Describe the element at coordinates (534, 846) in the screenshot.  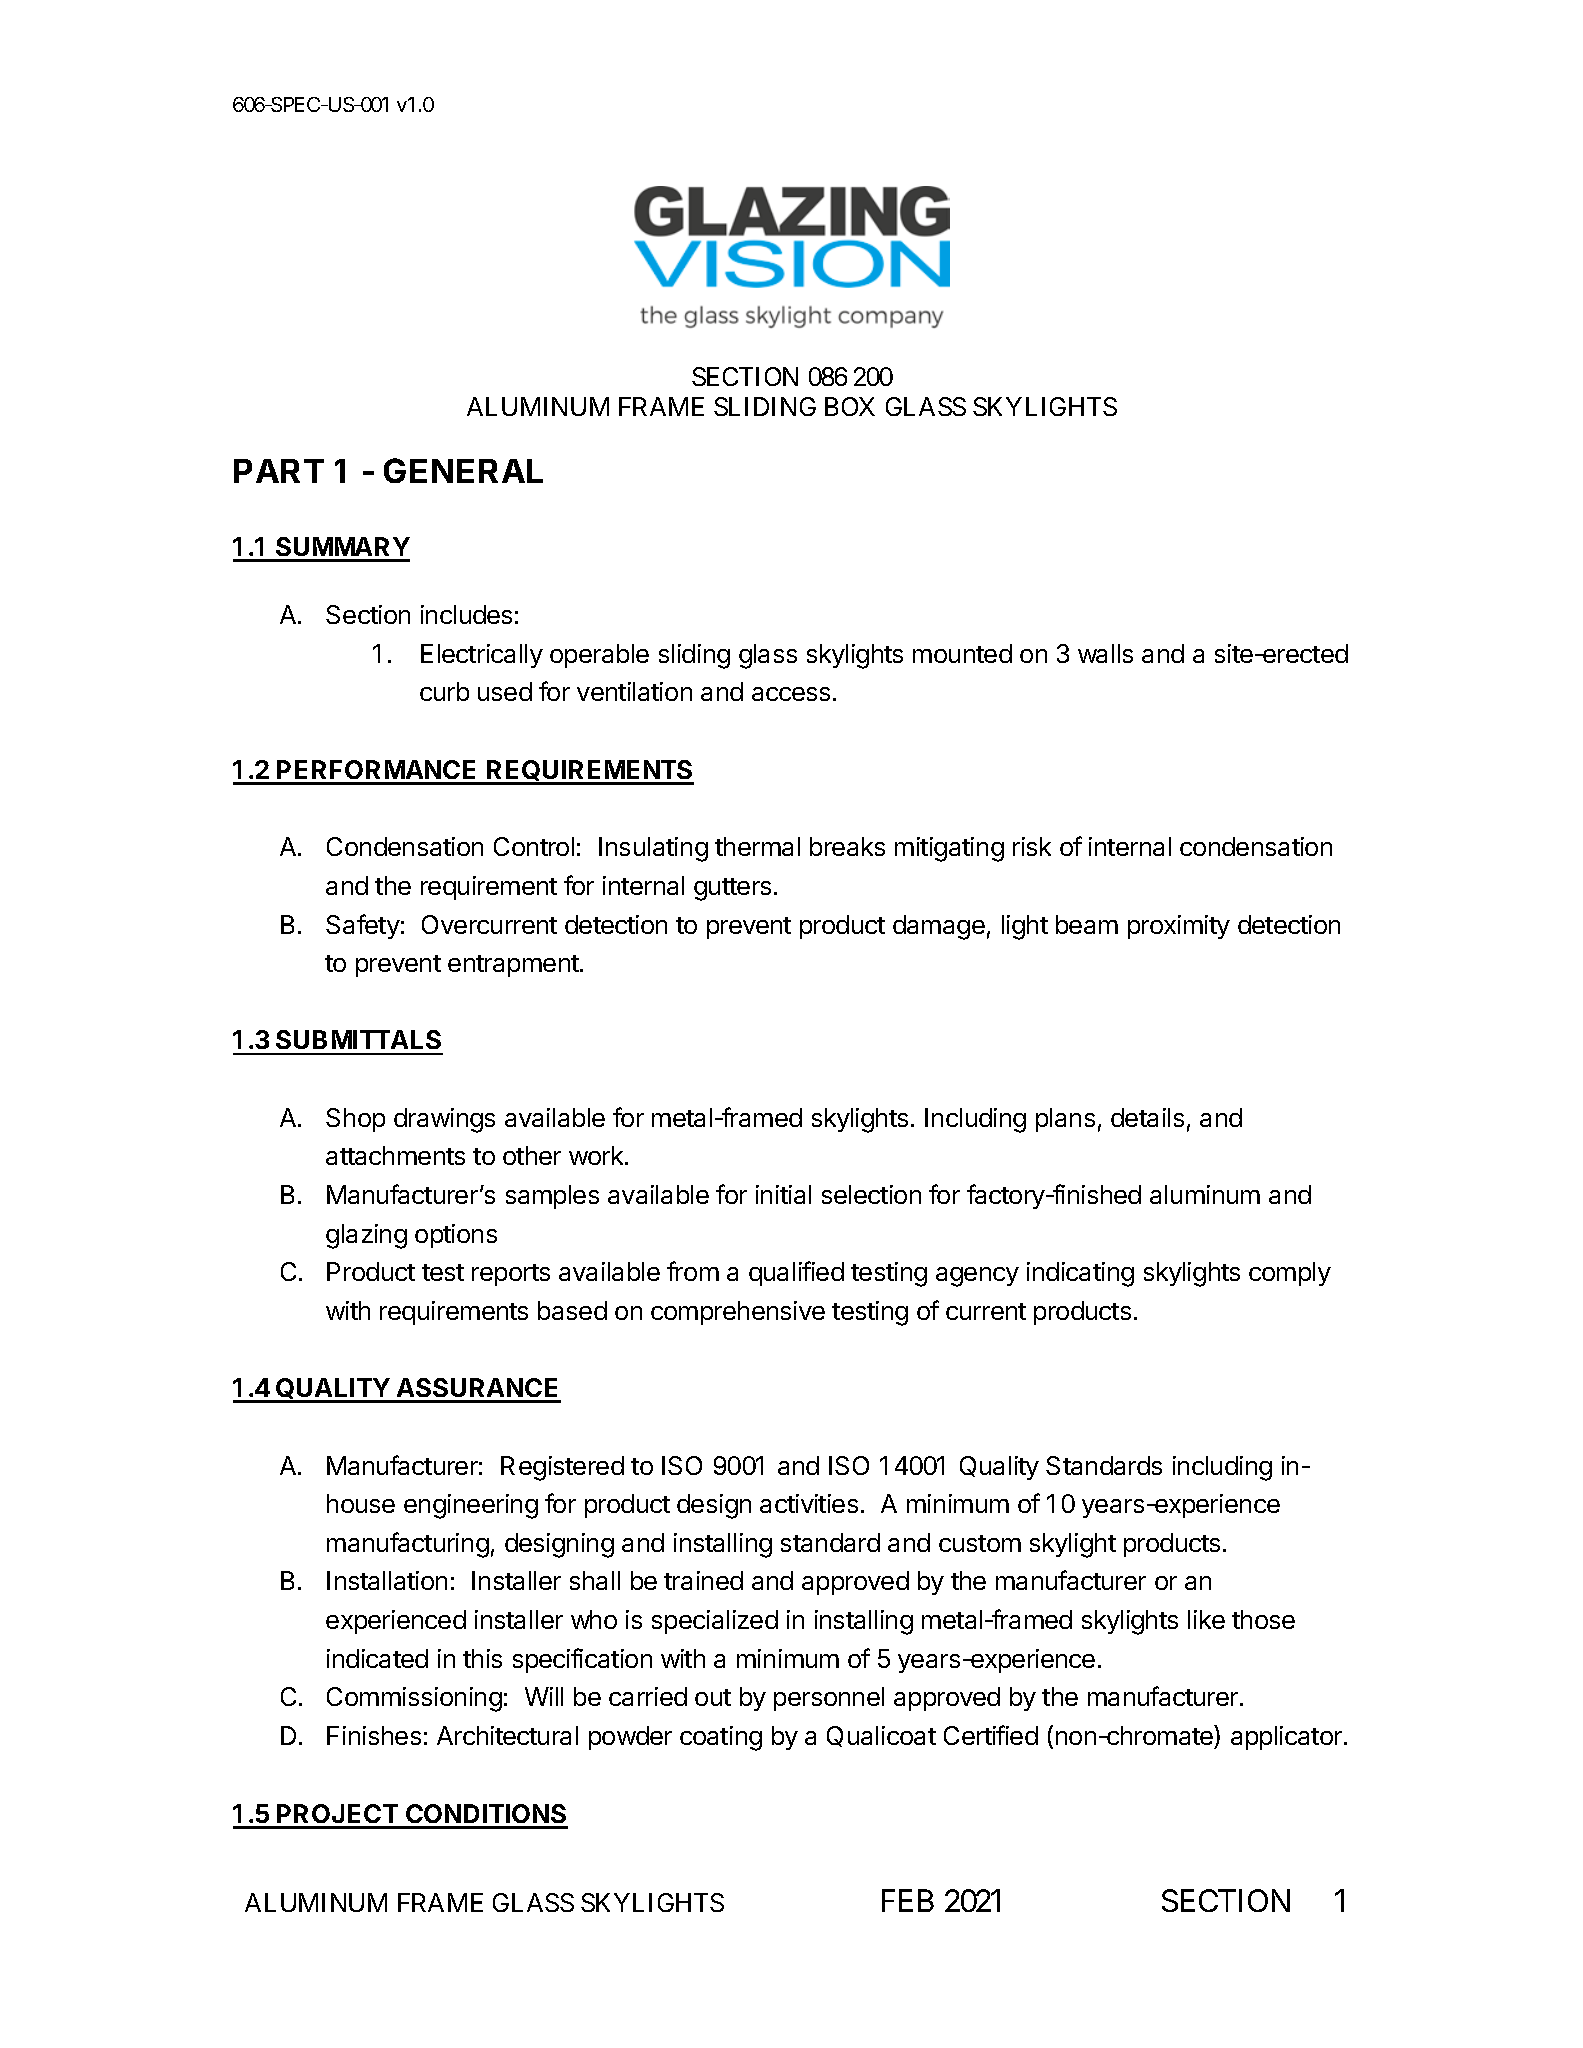
I see `Control` at that location.
